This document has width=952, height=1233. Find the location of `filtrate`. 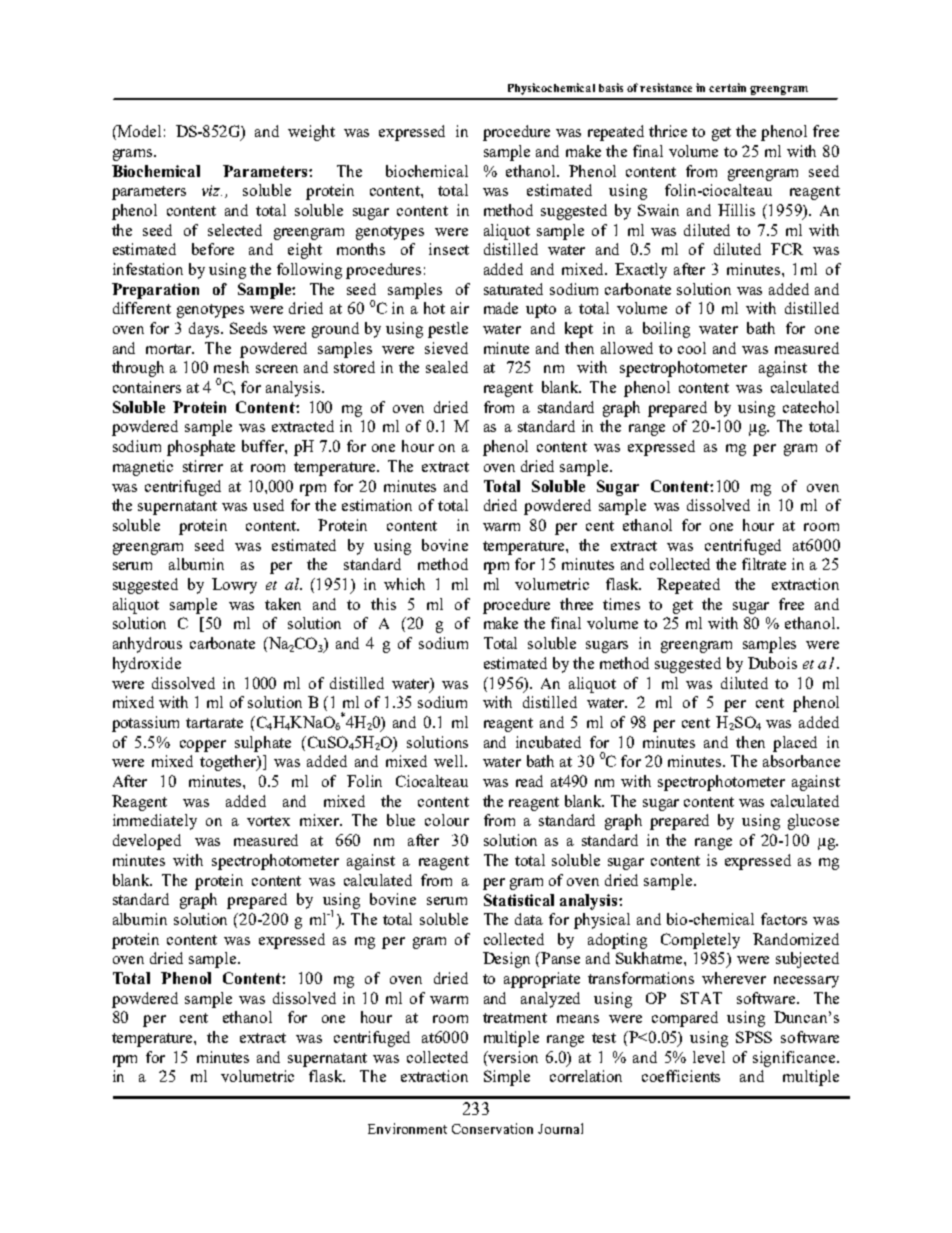

filtrate is located at coordinates (764, 564).
